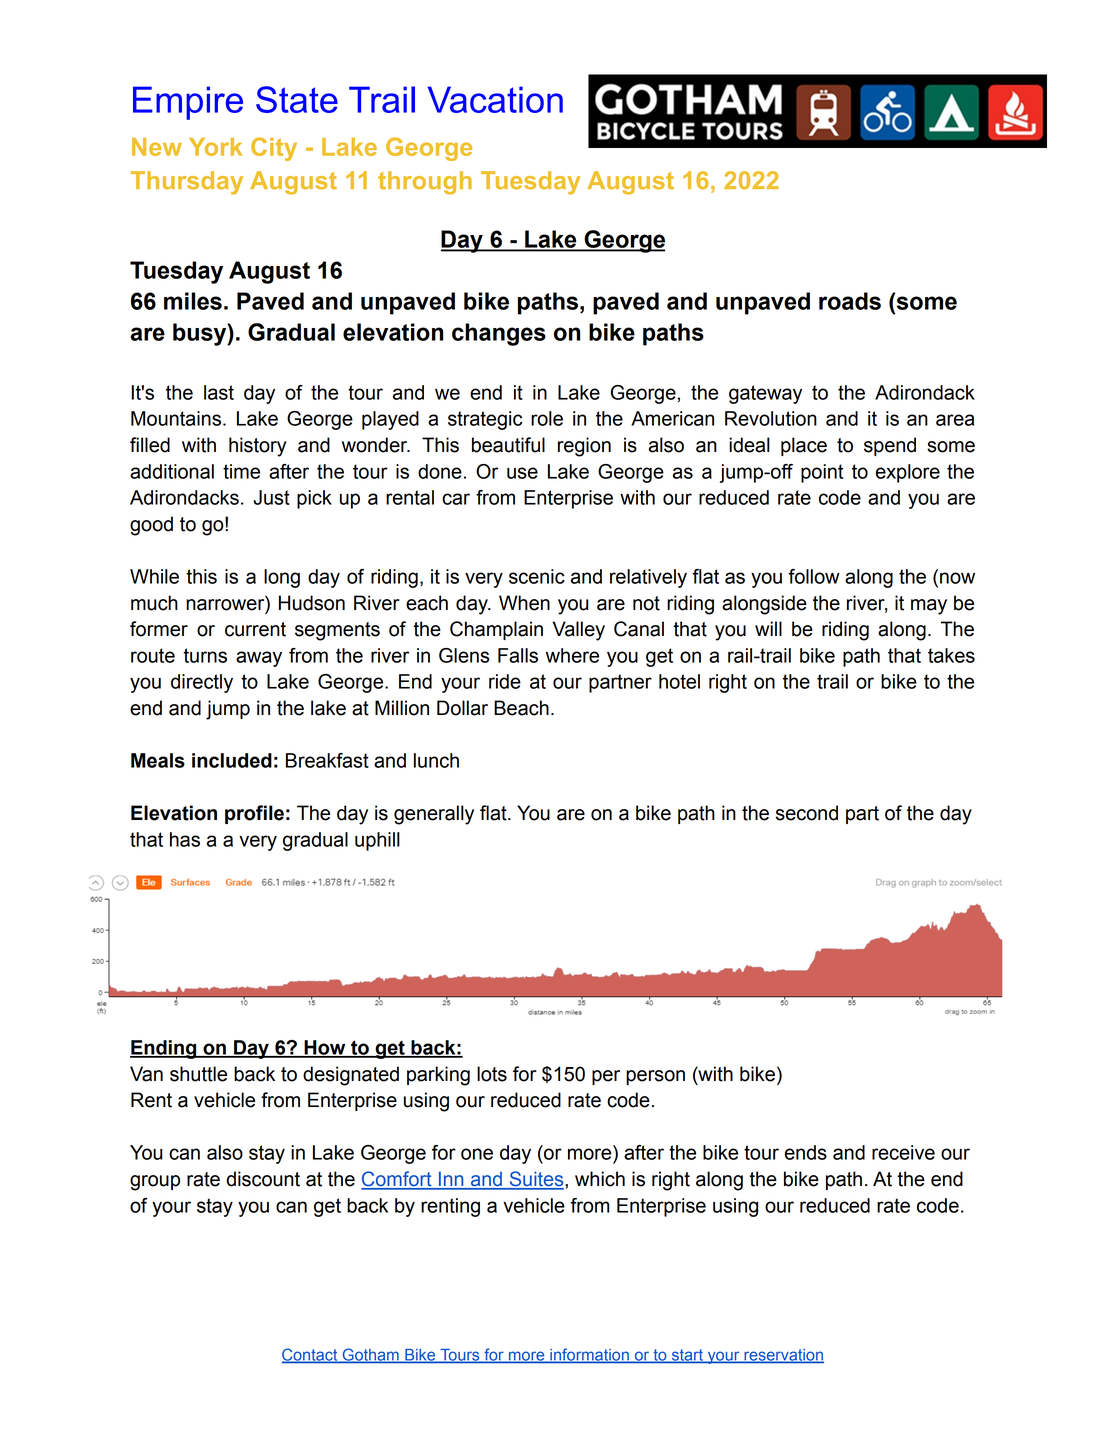  Describe the element at coordinates (495, 99) in the screenshot. I see `Vacation` at that location.
